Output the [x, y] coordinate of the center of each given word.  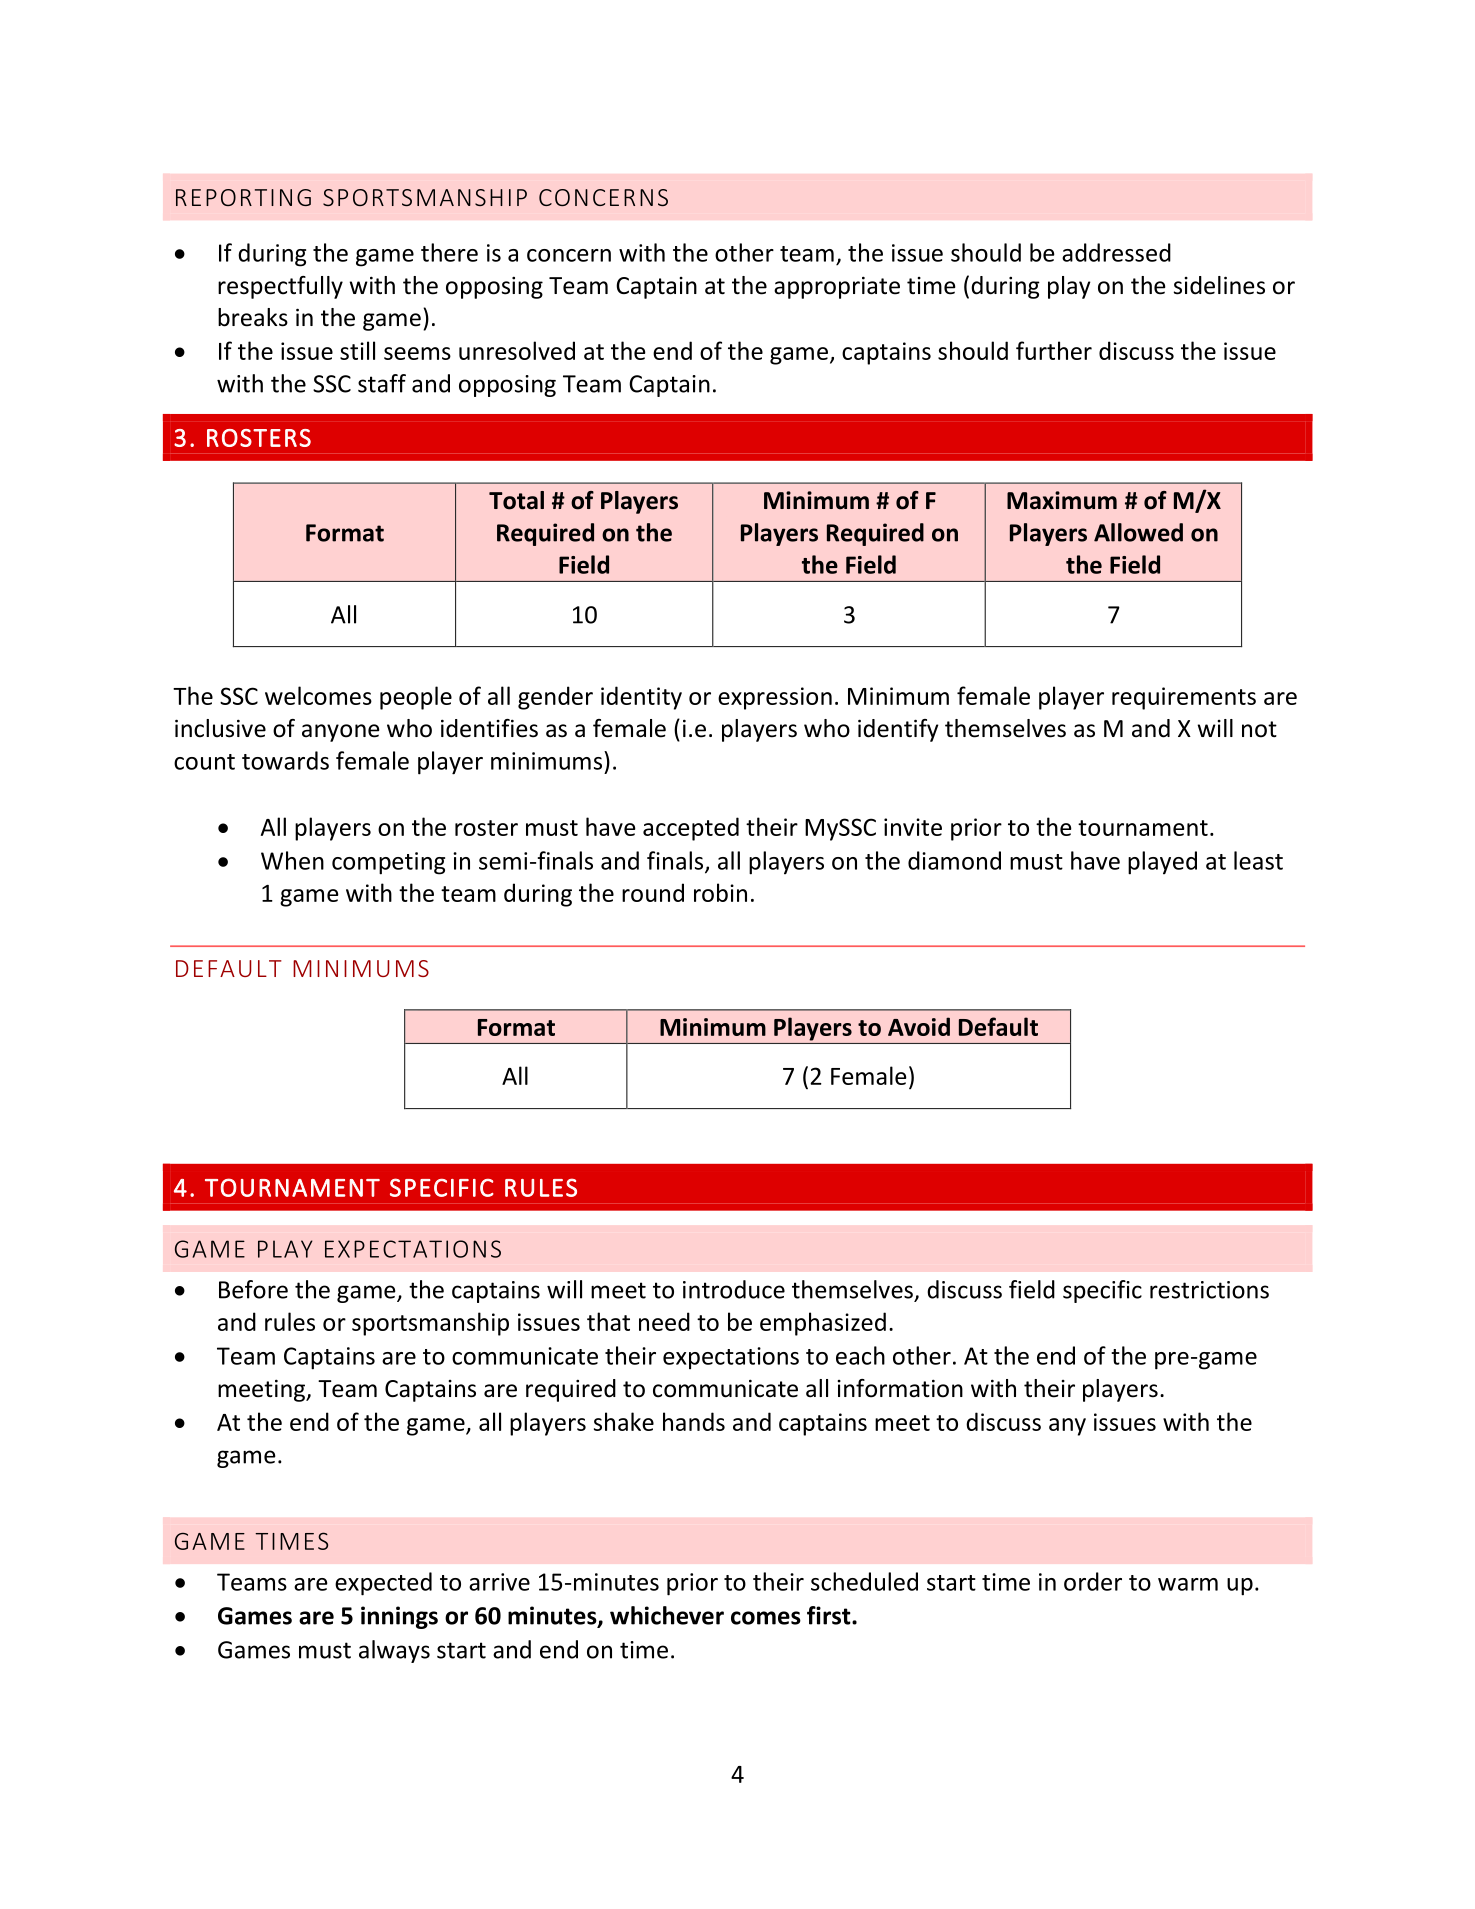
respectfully [280, 287]
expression [775, 698]
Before [253, 1289]
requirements [1184, 698]
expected [383, 1584]
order [1093, 1581]
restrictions [1209, 1290]
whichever [667, 1615]
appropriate [837, 287]
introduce [734, 1289]
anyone [340, 733]
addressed [1116, 252]
